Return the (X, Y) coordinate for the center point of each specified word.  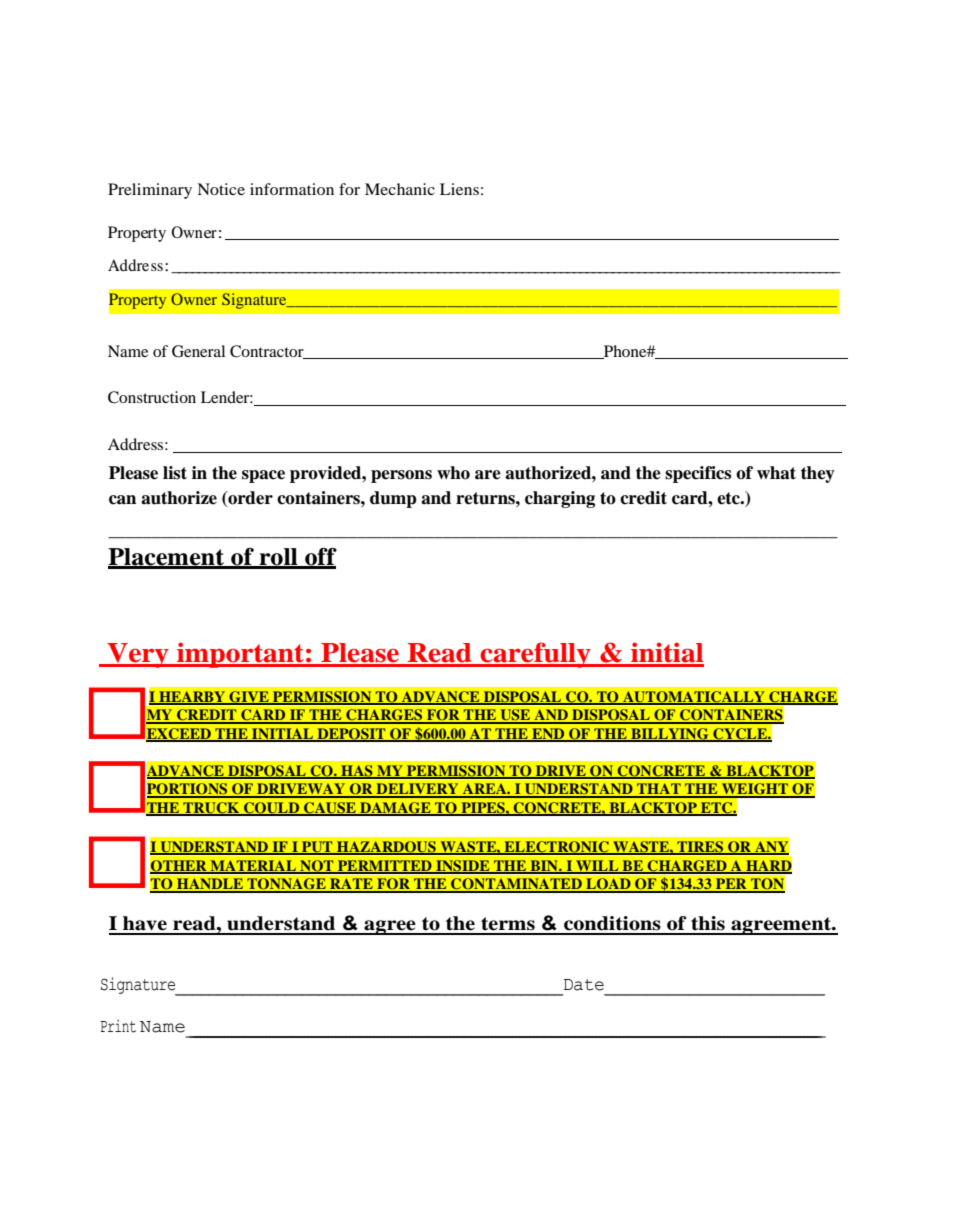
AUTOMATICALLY (694, 698)
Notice (221, 189)
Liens (459, 189)
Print (118, 1026)
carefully (535, 655)
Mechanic (400, 189)
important (240, 655)
